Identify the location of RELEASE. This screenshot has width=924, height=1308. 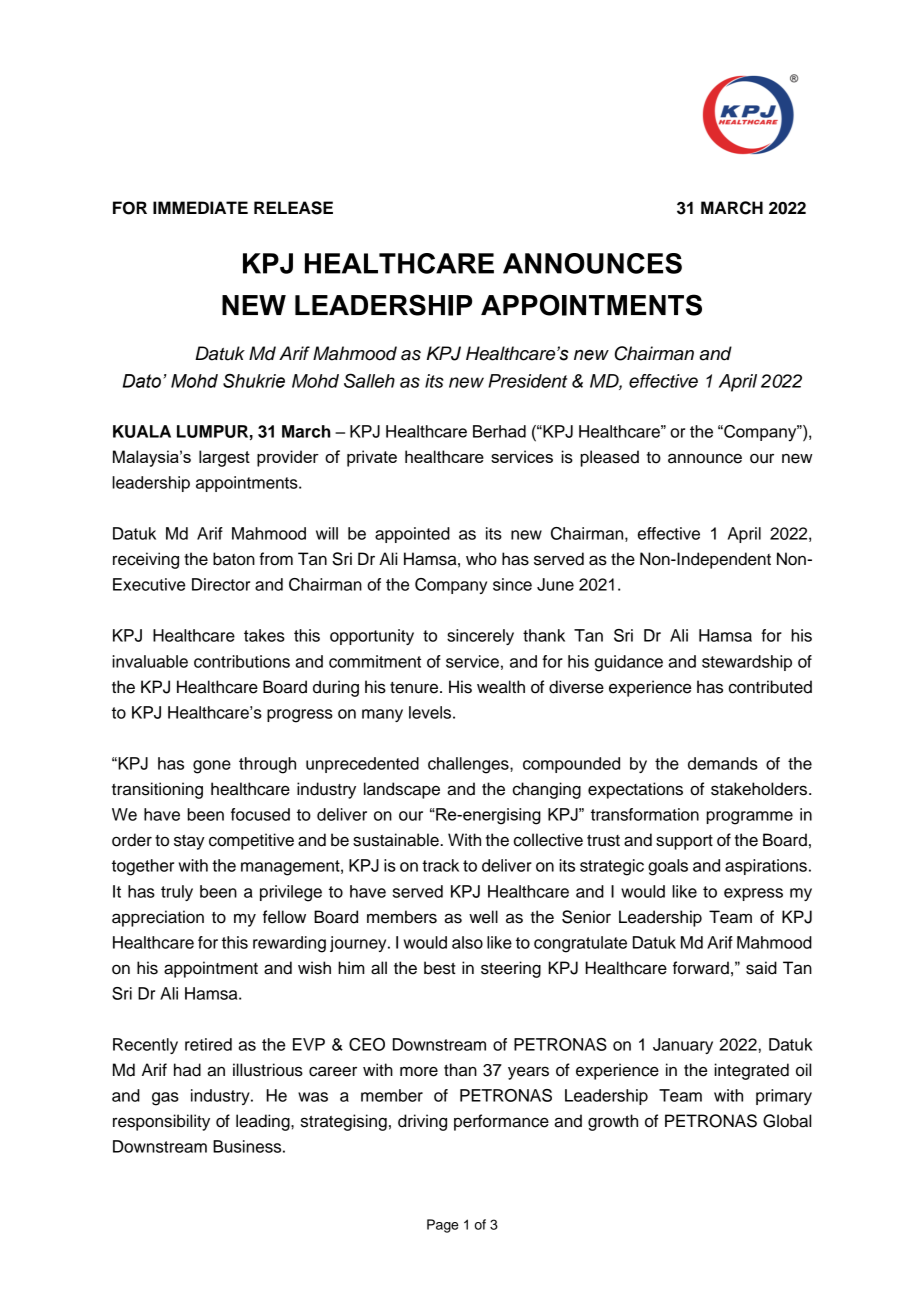
(293, 208).
